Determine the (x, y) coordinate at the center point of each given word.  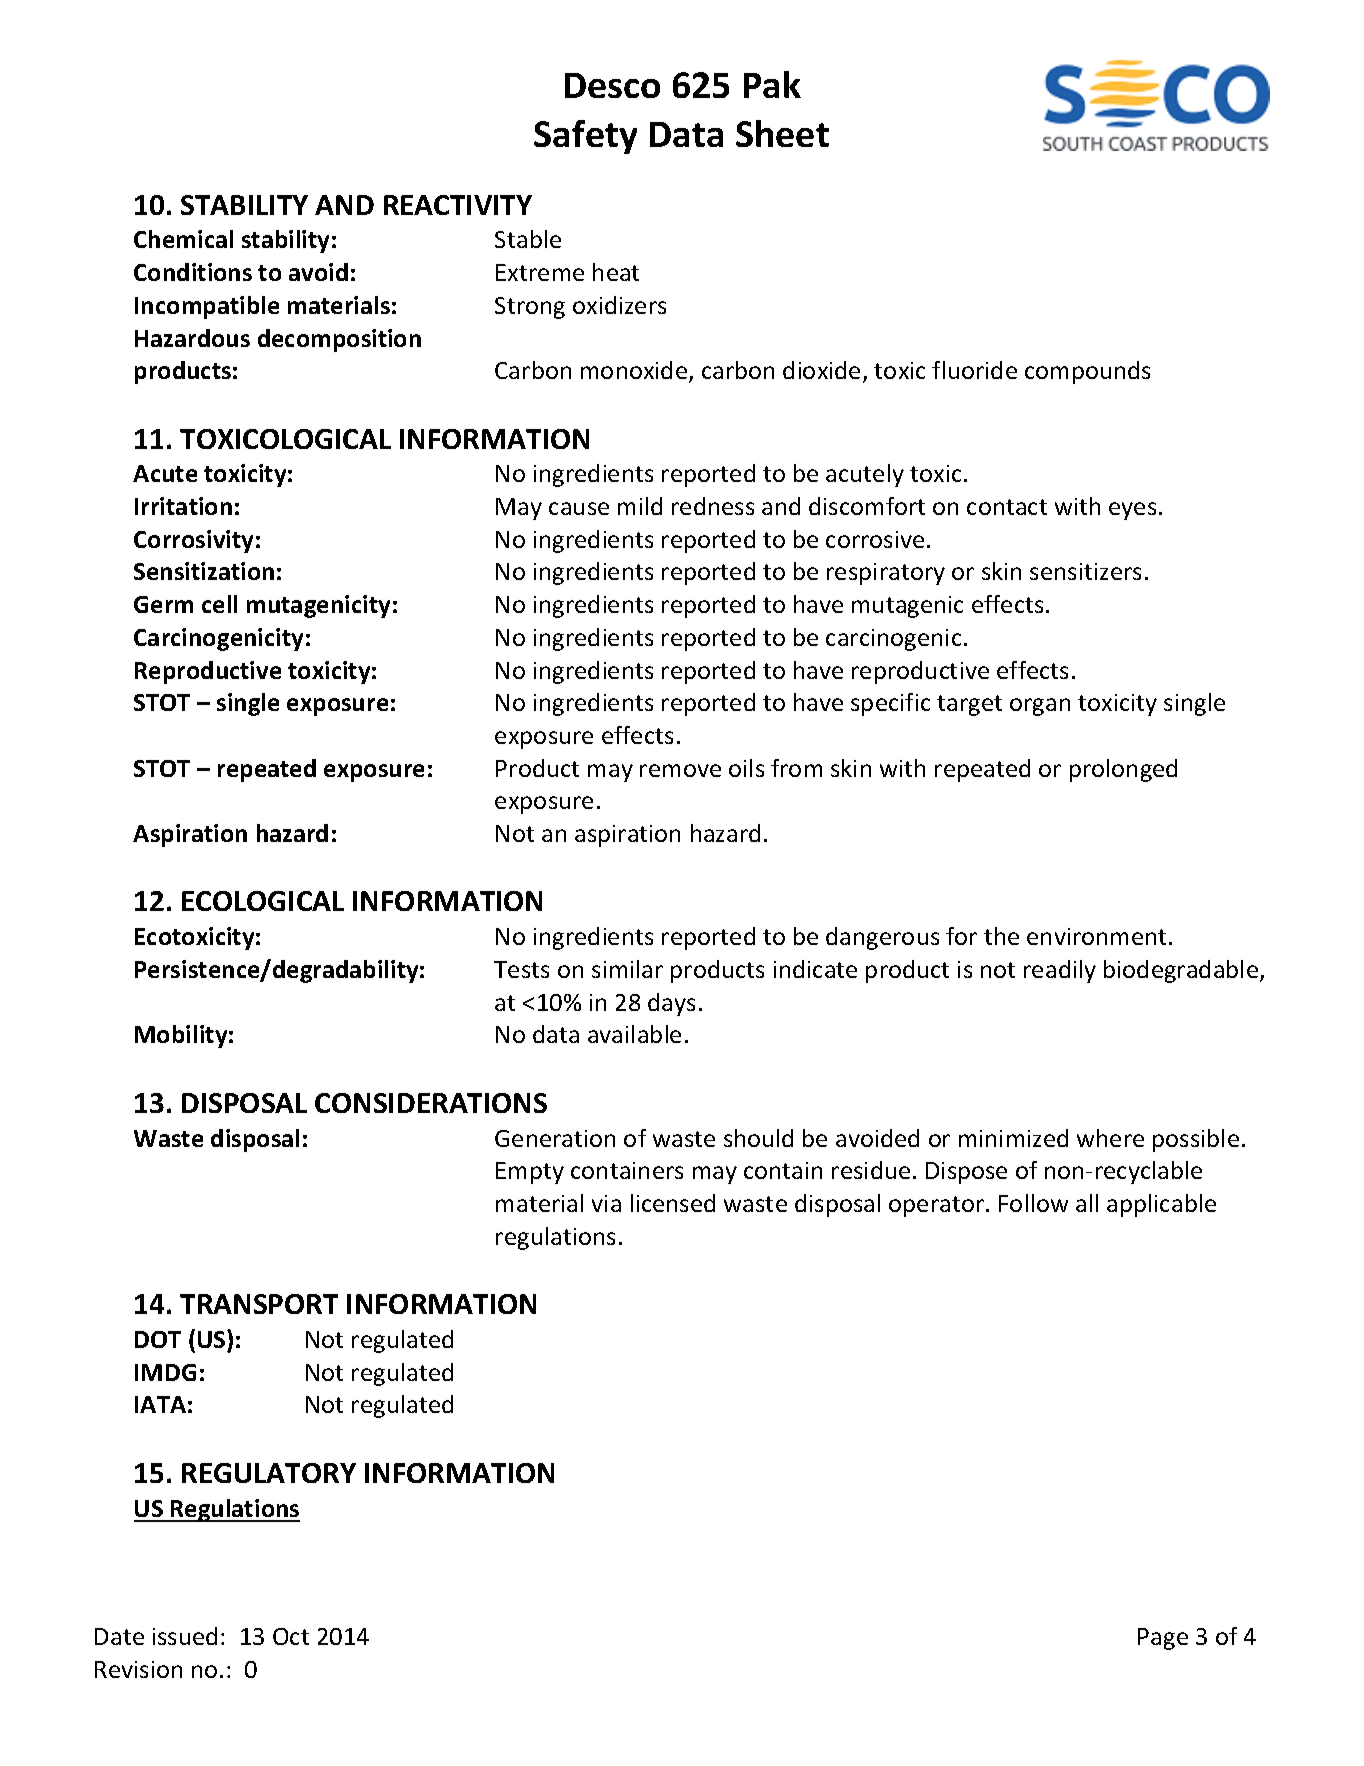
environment (1096, 936)
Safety (585, 137)
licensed (673, 1203)
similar (627, 969)
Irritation (183, 506)
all (1087, 1203)
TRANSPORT (259, 1304)
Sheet (782, 133)
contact (1007, 507)
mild (640, 506)
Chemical (183, 239)
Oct (291, 1636)
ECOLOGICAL (263, 901)
